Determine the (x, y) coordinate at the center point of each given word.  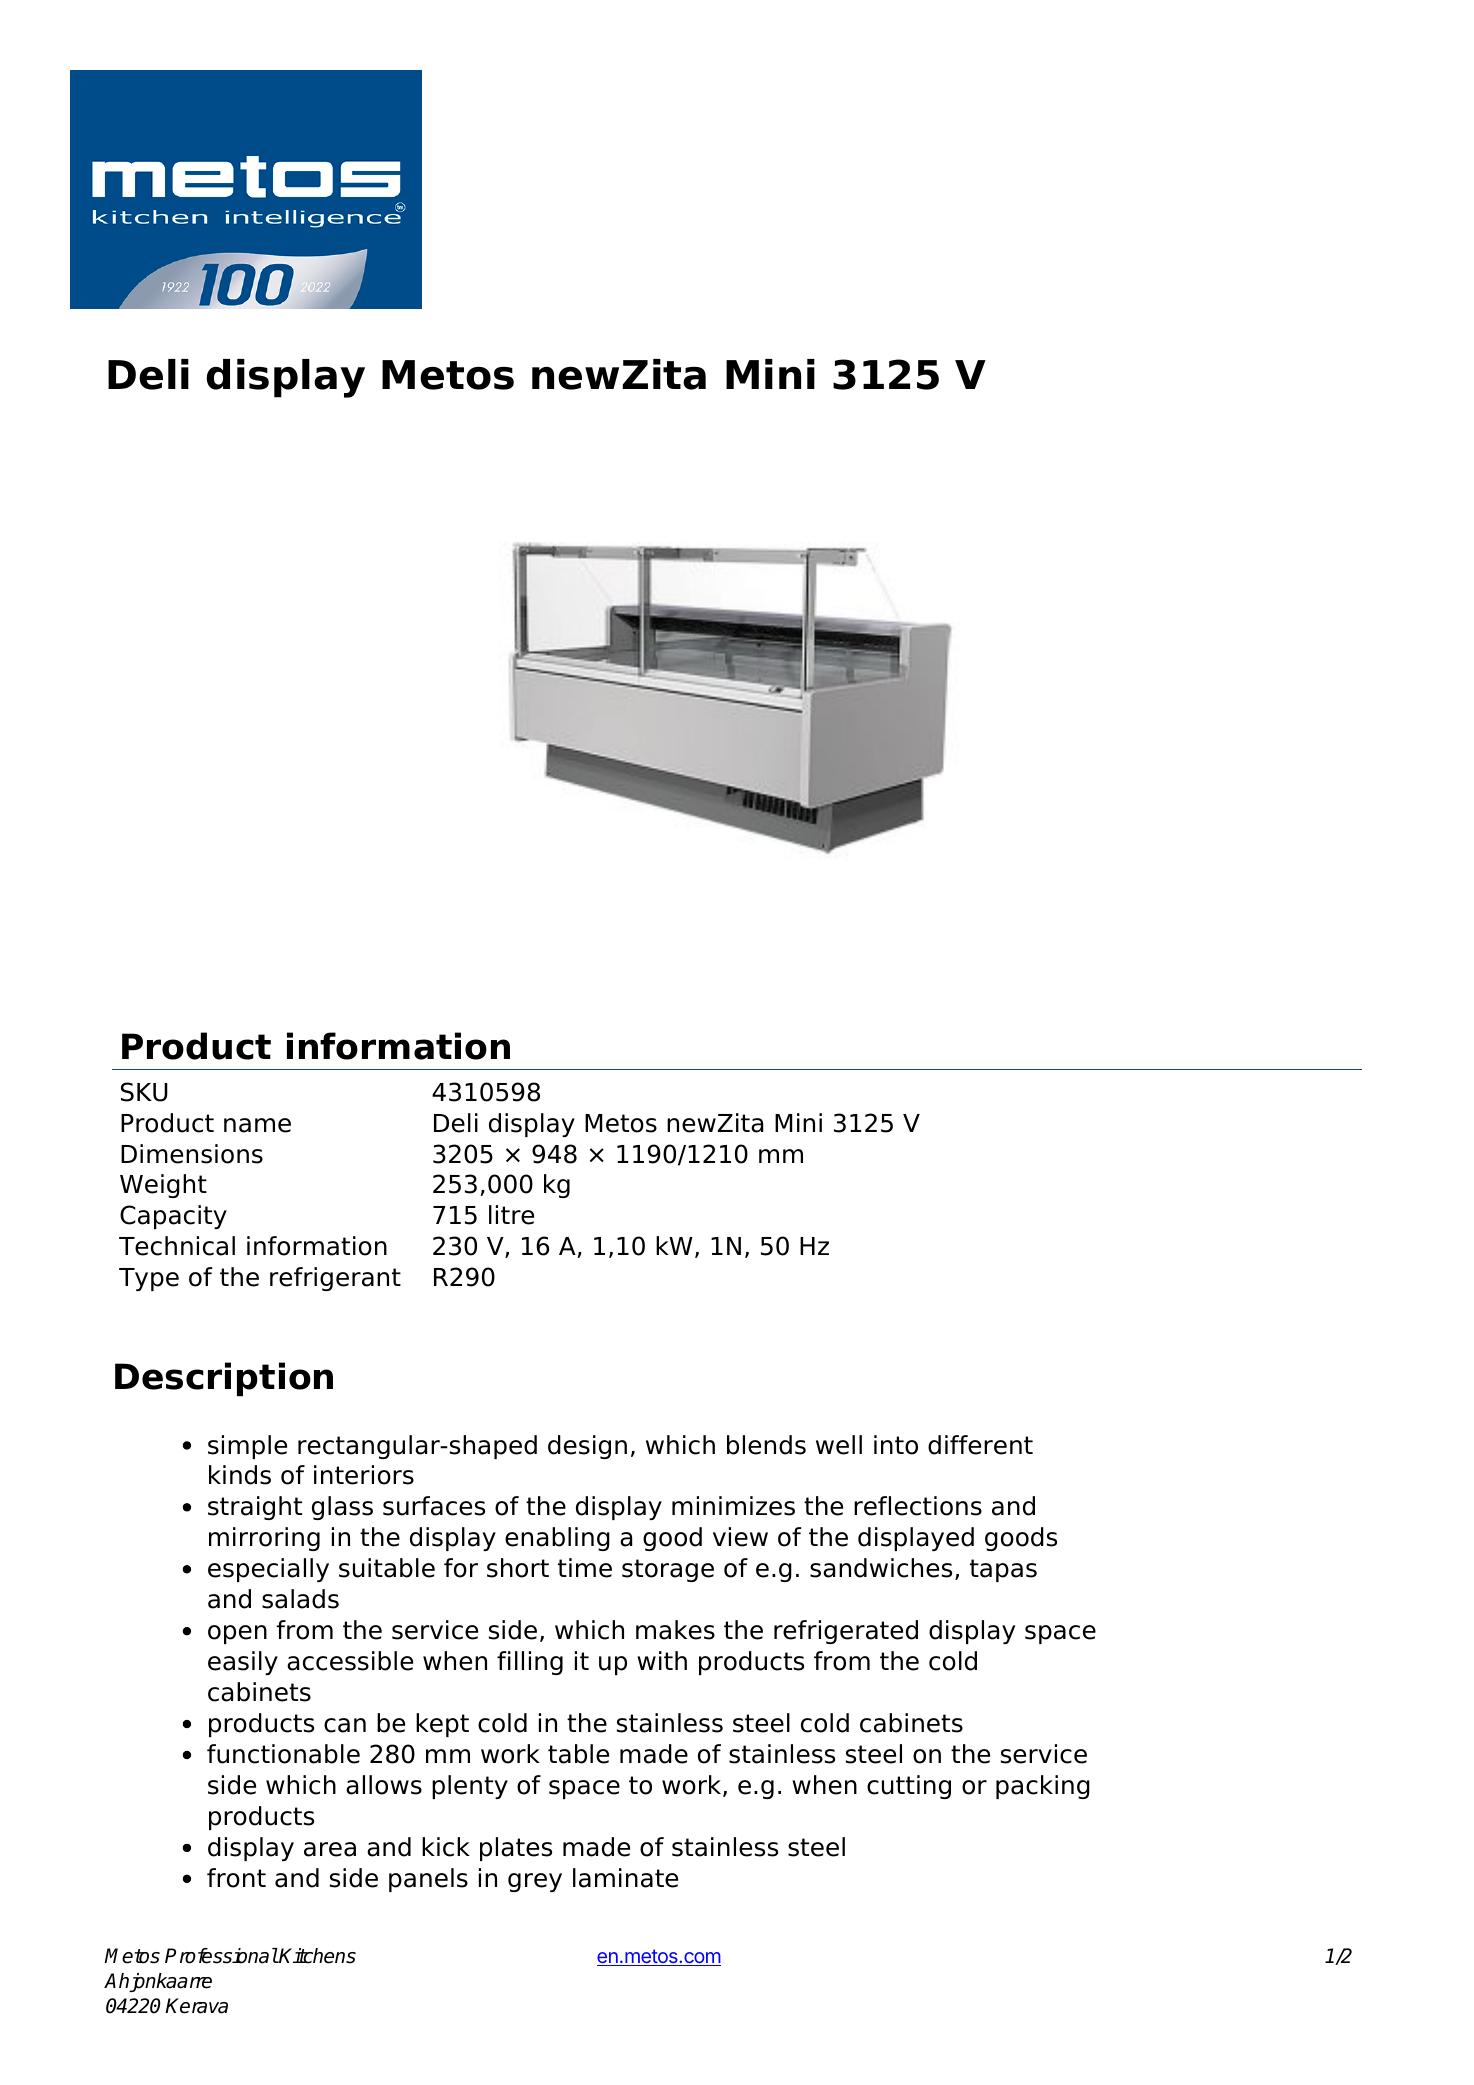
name (257, 1125)
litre (511, 1215)
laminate (625, 1878)
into (896, 1445)
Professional (221, 1956)
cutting (909, 1787)
